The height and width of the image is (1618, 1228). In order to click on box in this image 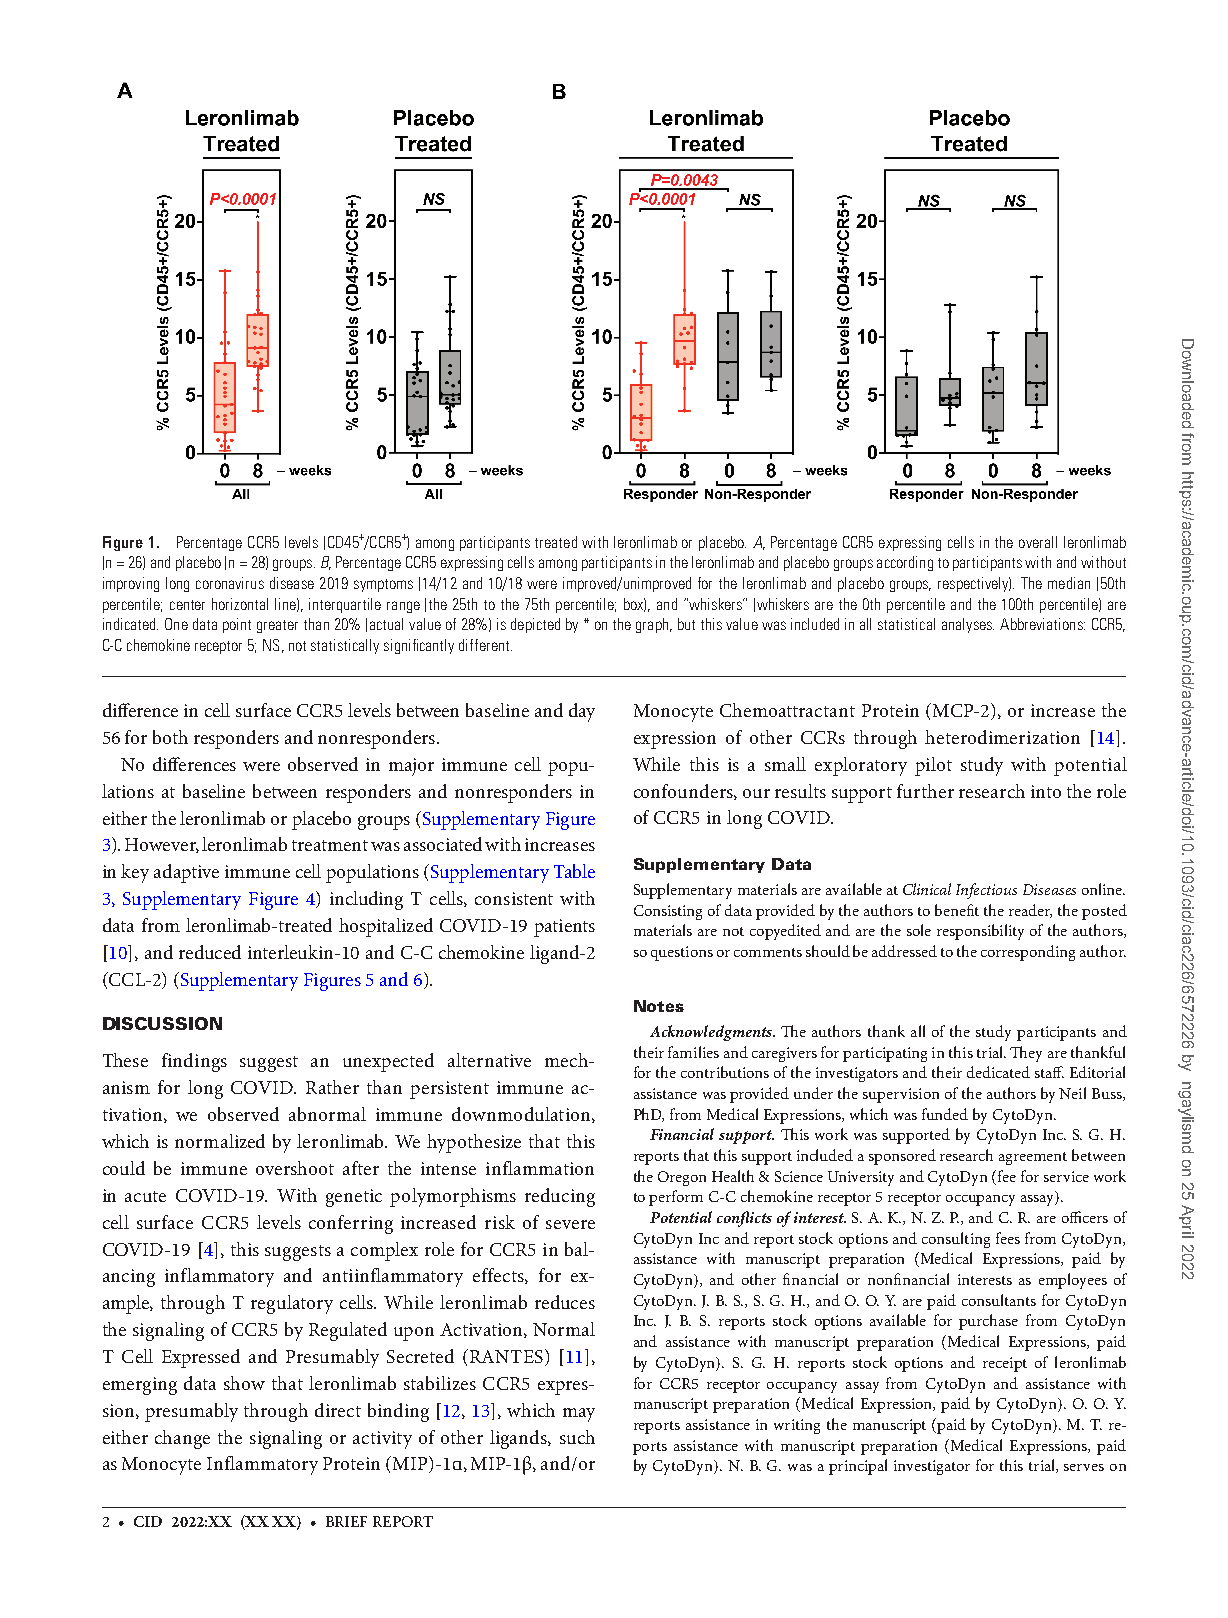, I will do `click(635, 605)`.
